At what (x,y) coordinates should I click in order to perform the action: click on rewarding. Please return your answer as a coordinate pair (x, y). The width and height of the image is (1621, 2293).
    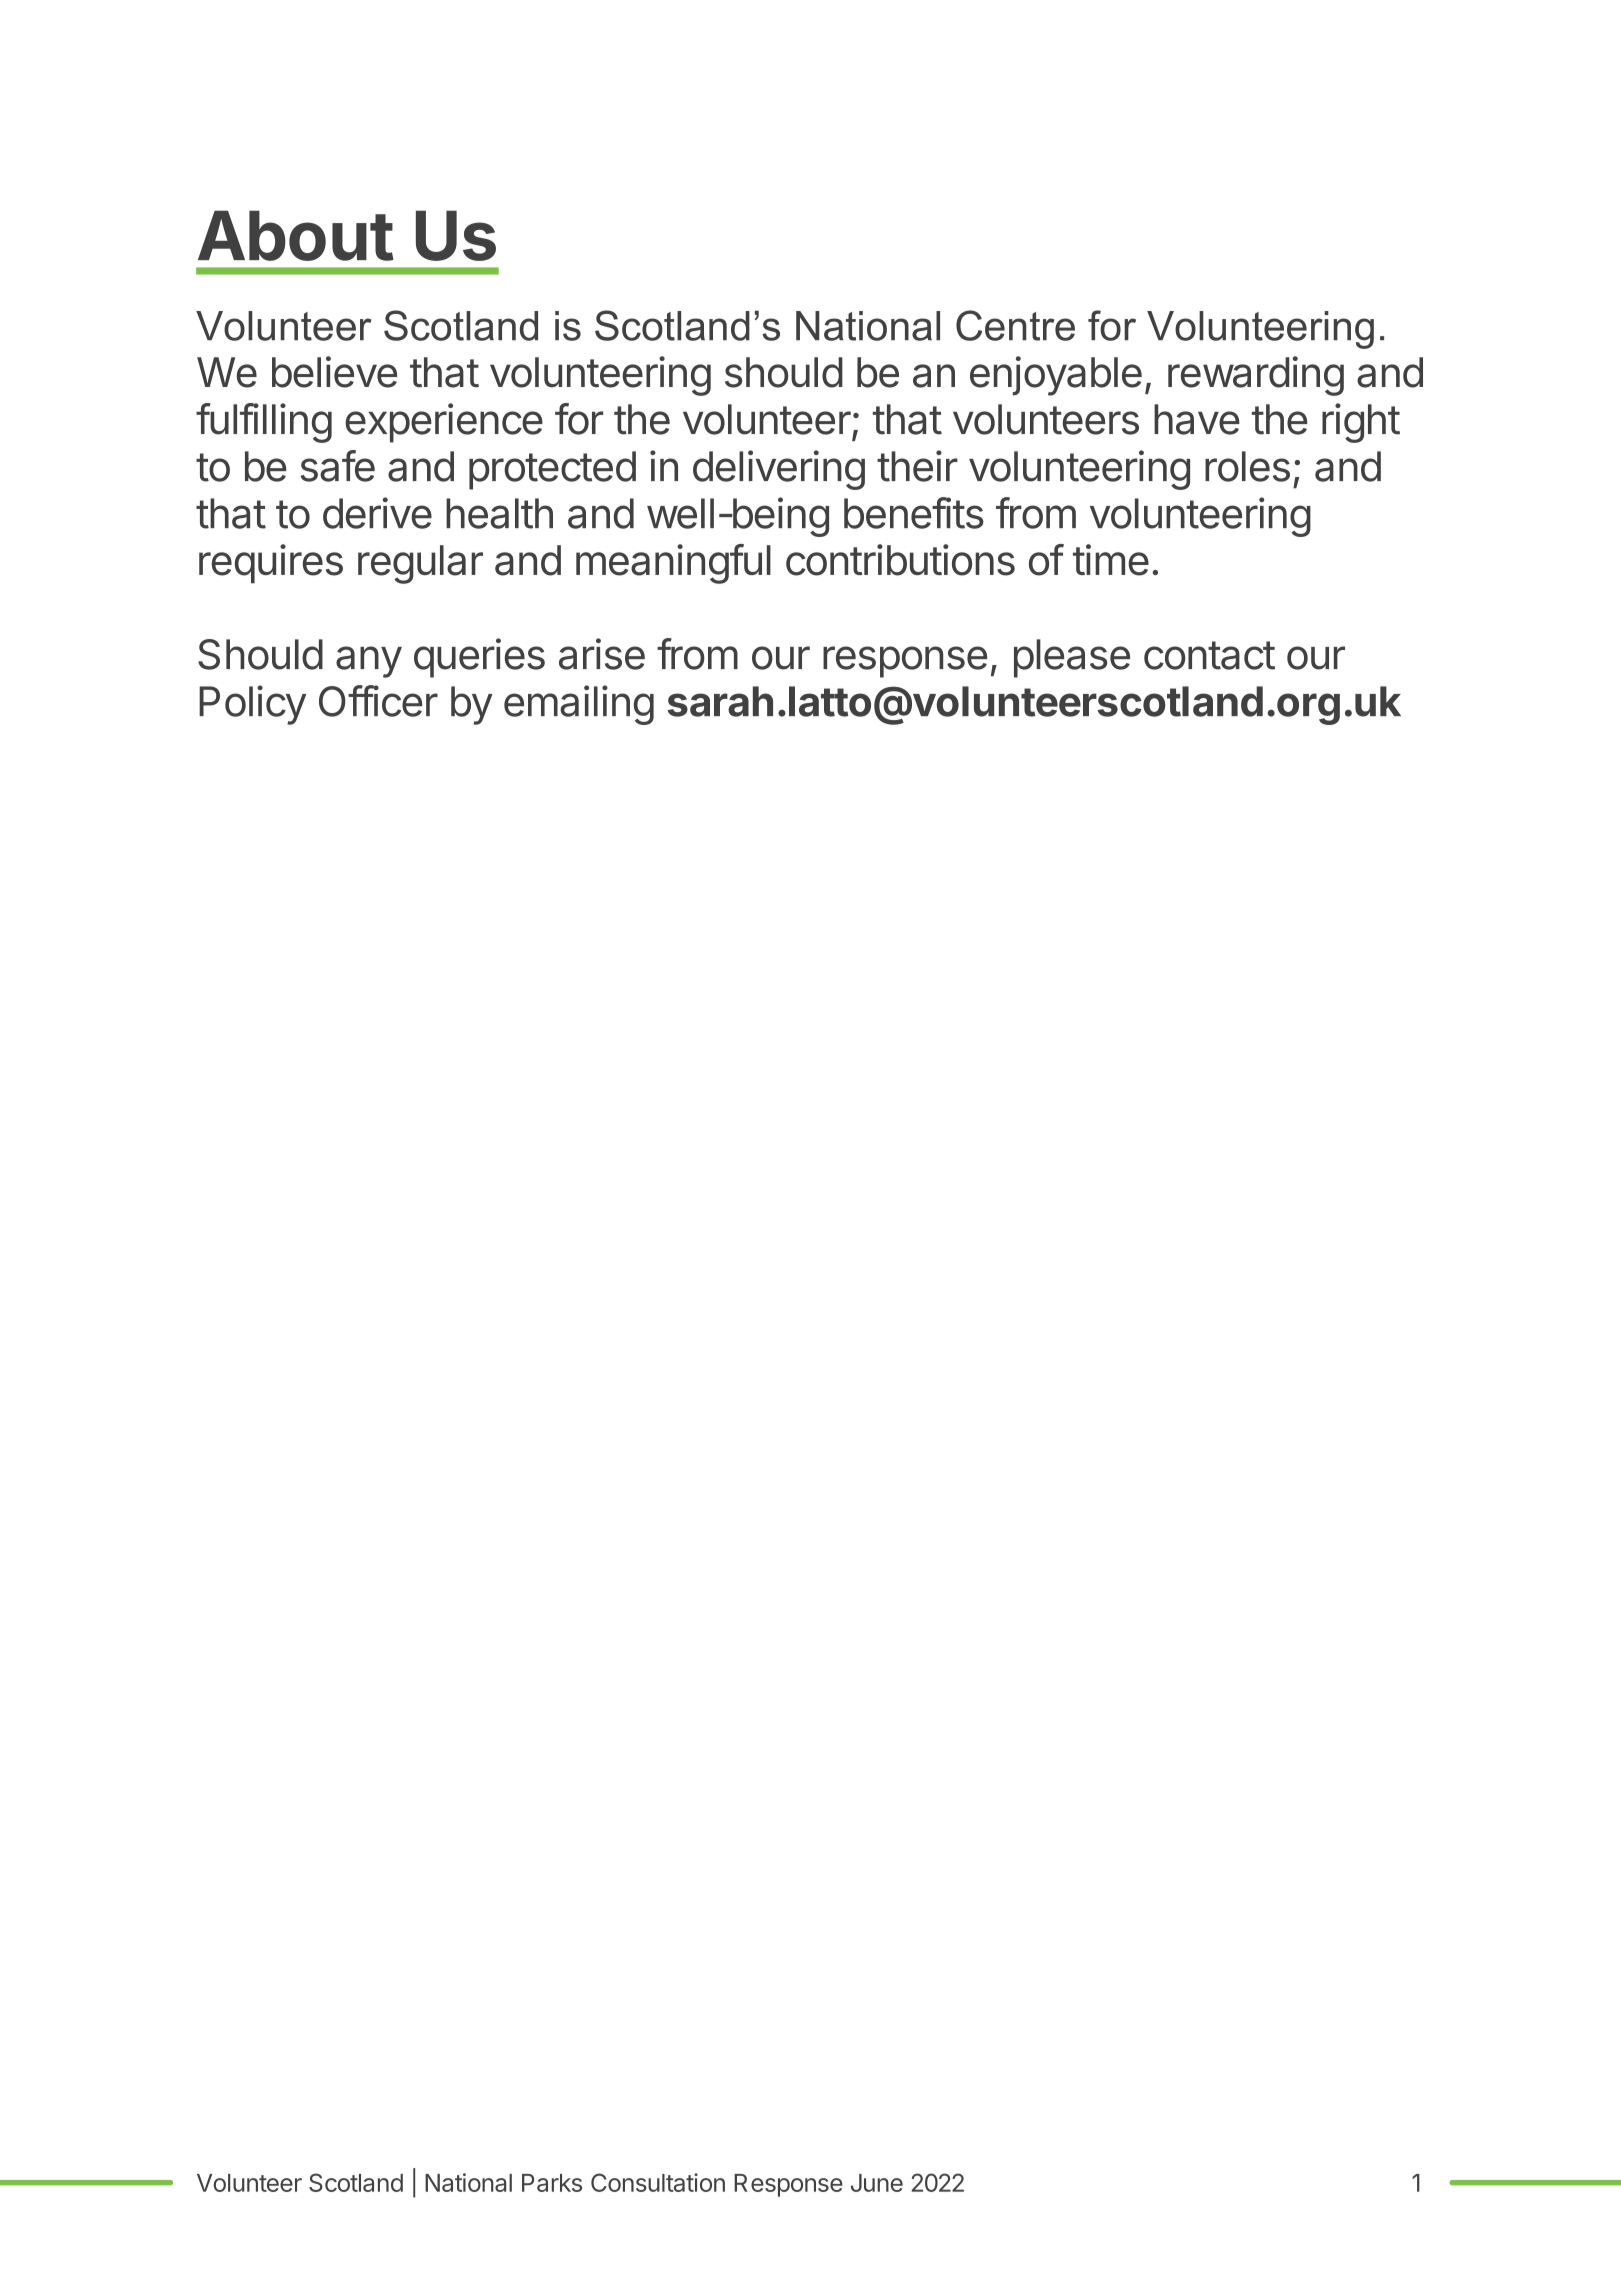
    Looking at the image, I should click on (1256, 376).
